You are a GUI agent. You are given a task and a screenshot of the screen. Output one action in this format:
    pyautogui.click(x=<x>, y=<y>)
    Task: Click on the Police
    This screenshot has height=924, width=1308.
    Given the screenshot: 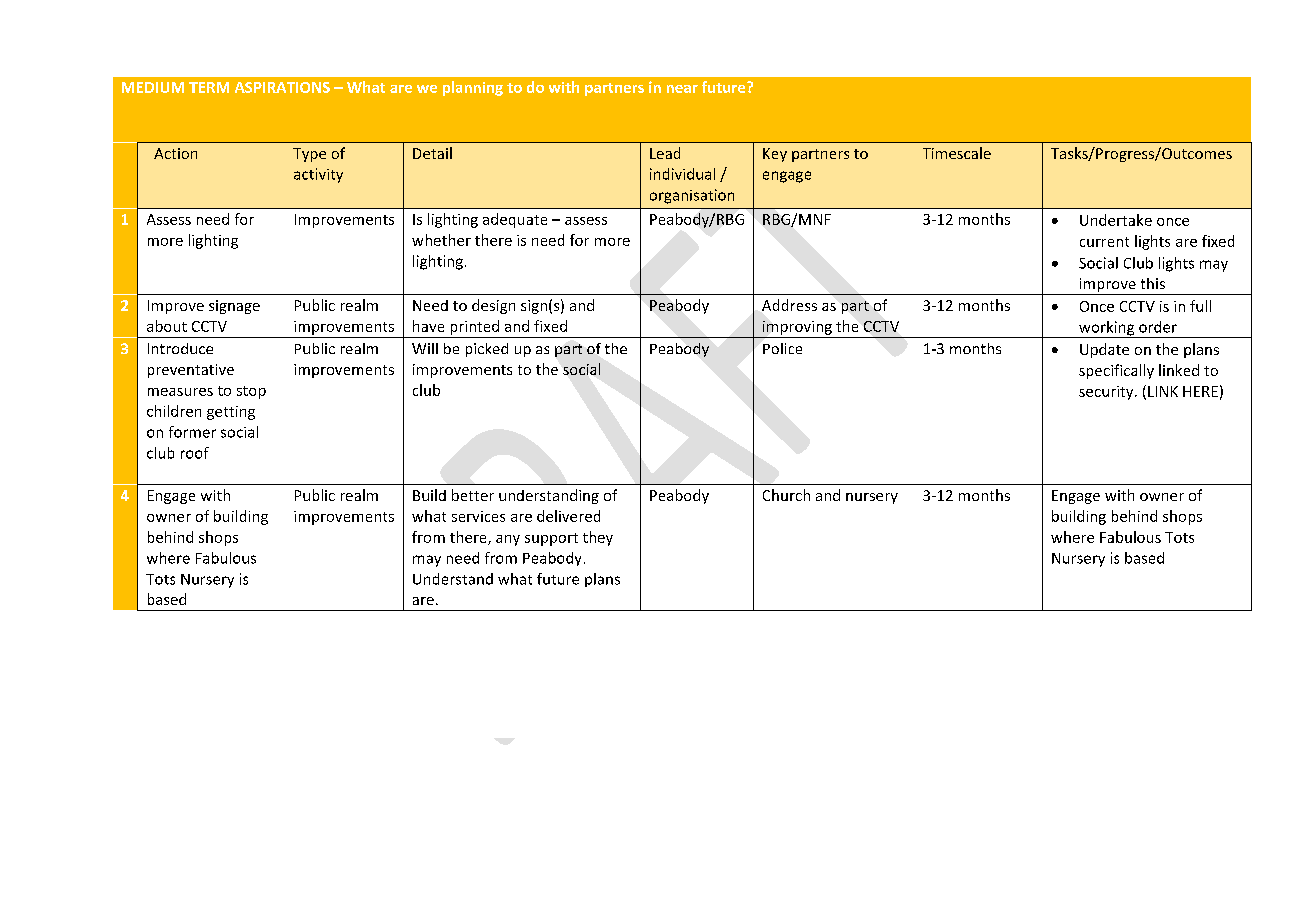 What is the action you would take?
    pyautogui.click(x=782, y=348)
